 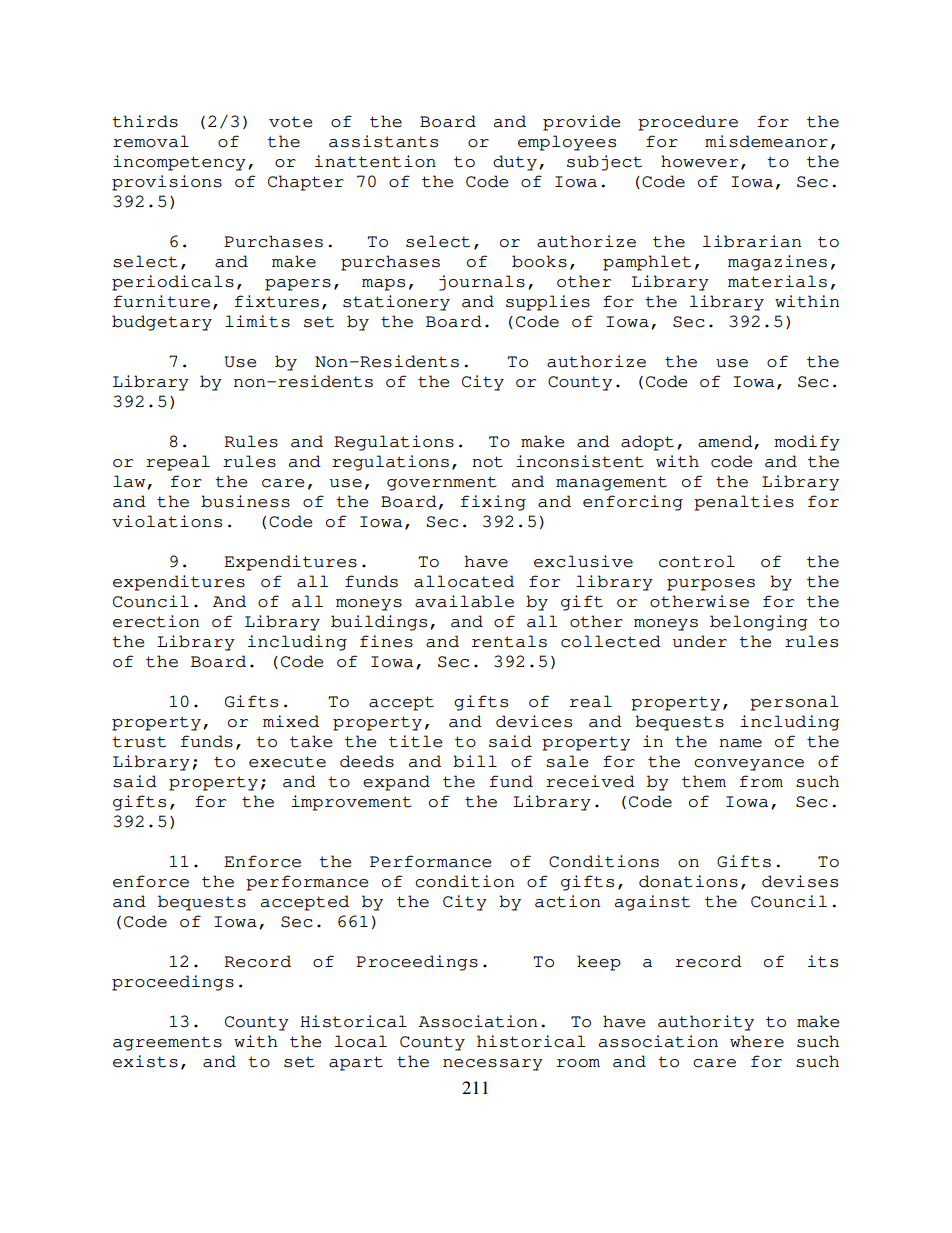 I want to click on purposes, so click(x=711, y=585).
